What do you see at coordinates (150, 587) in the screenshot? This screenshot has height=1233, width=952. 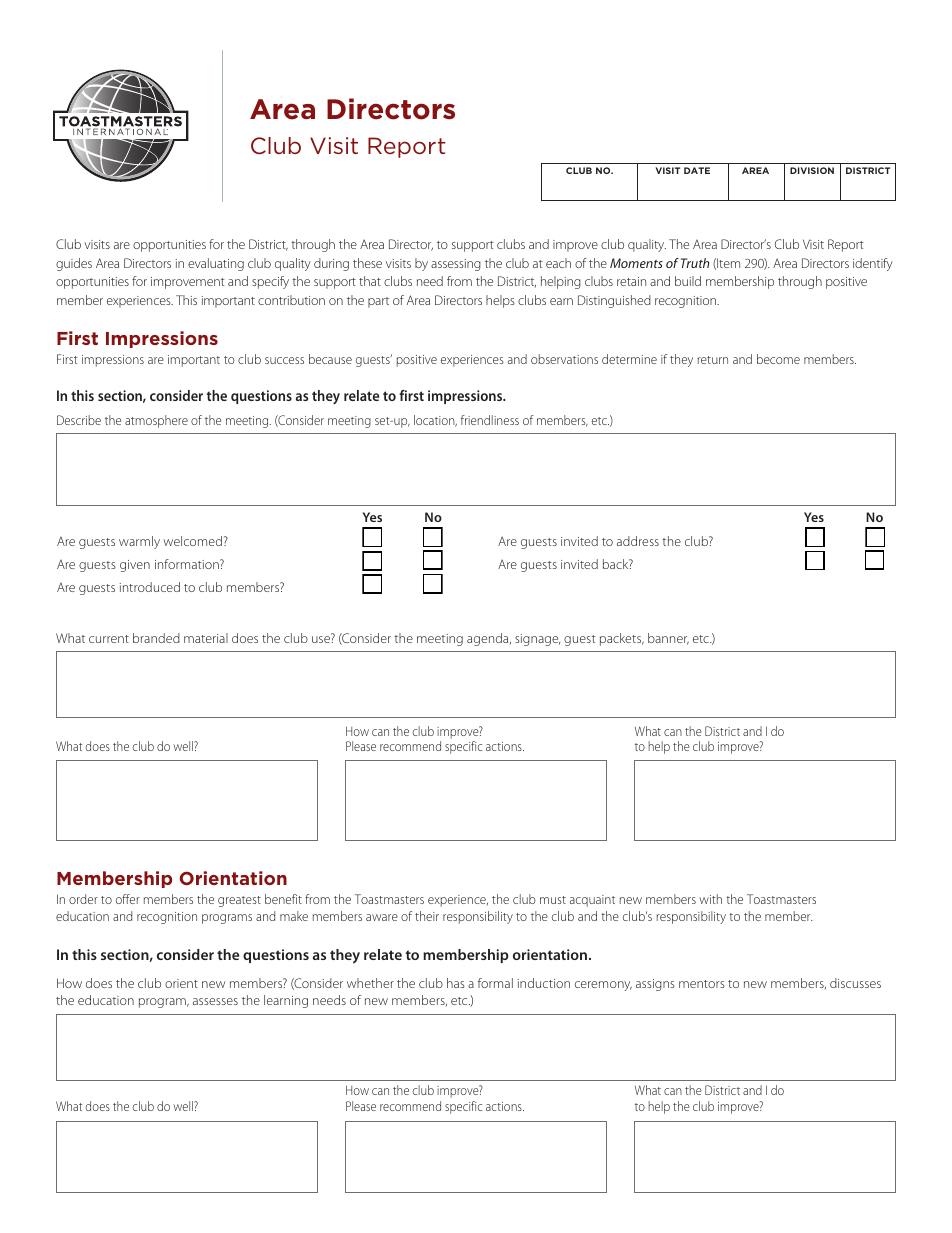 I see `introduced` at bounding box center [150, 587].
